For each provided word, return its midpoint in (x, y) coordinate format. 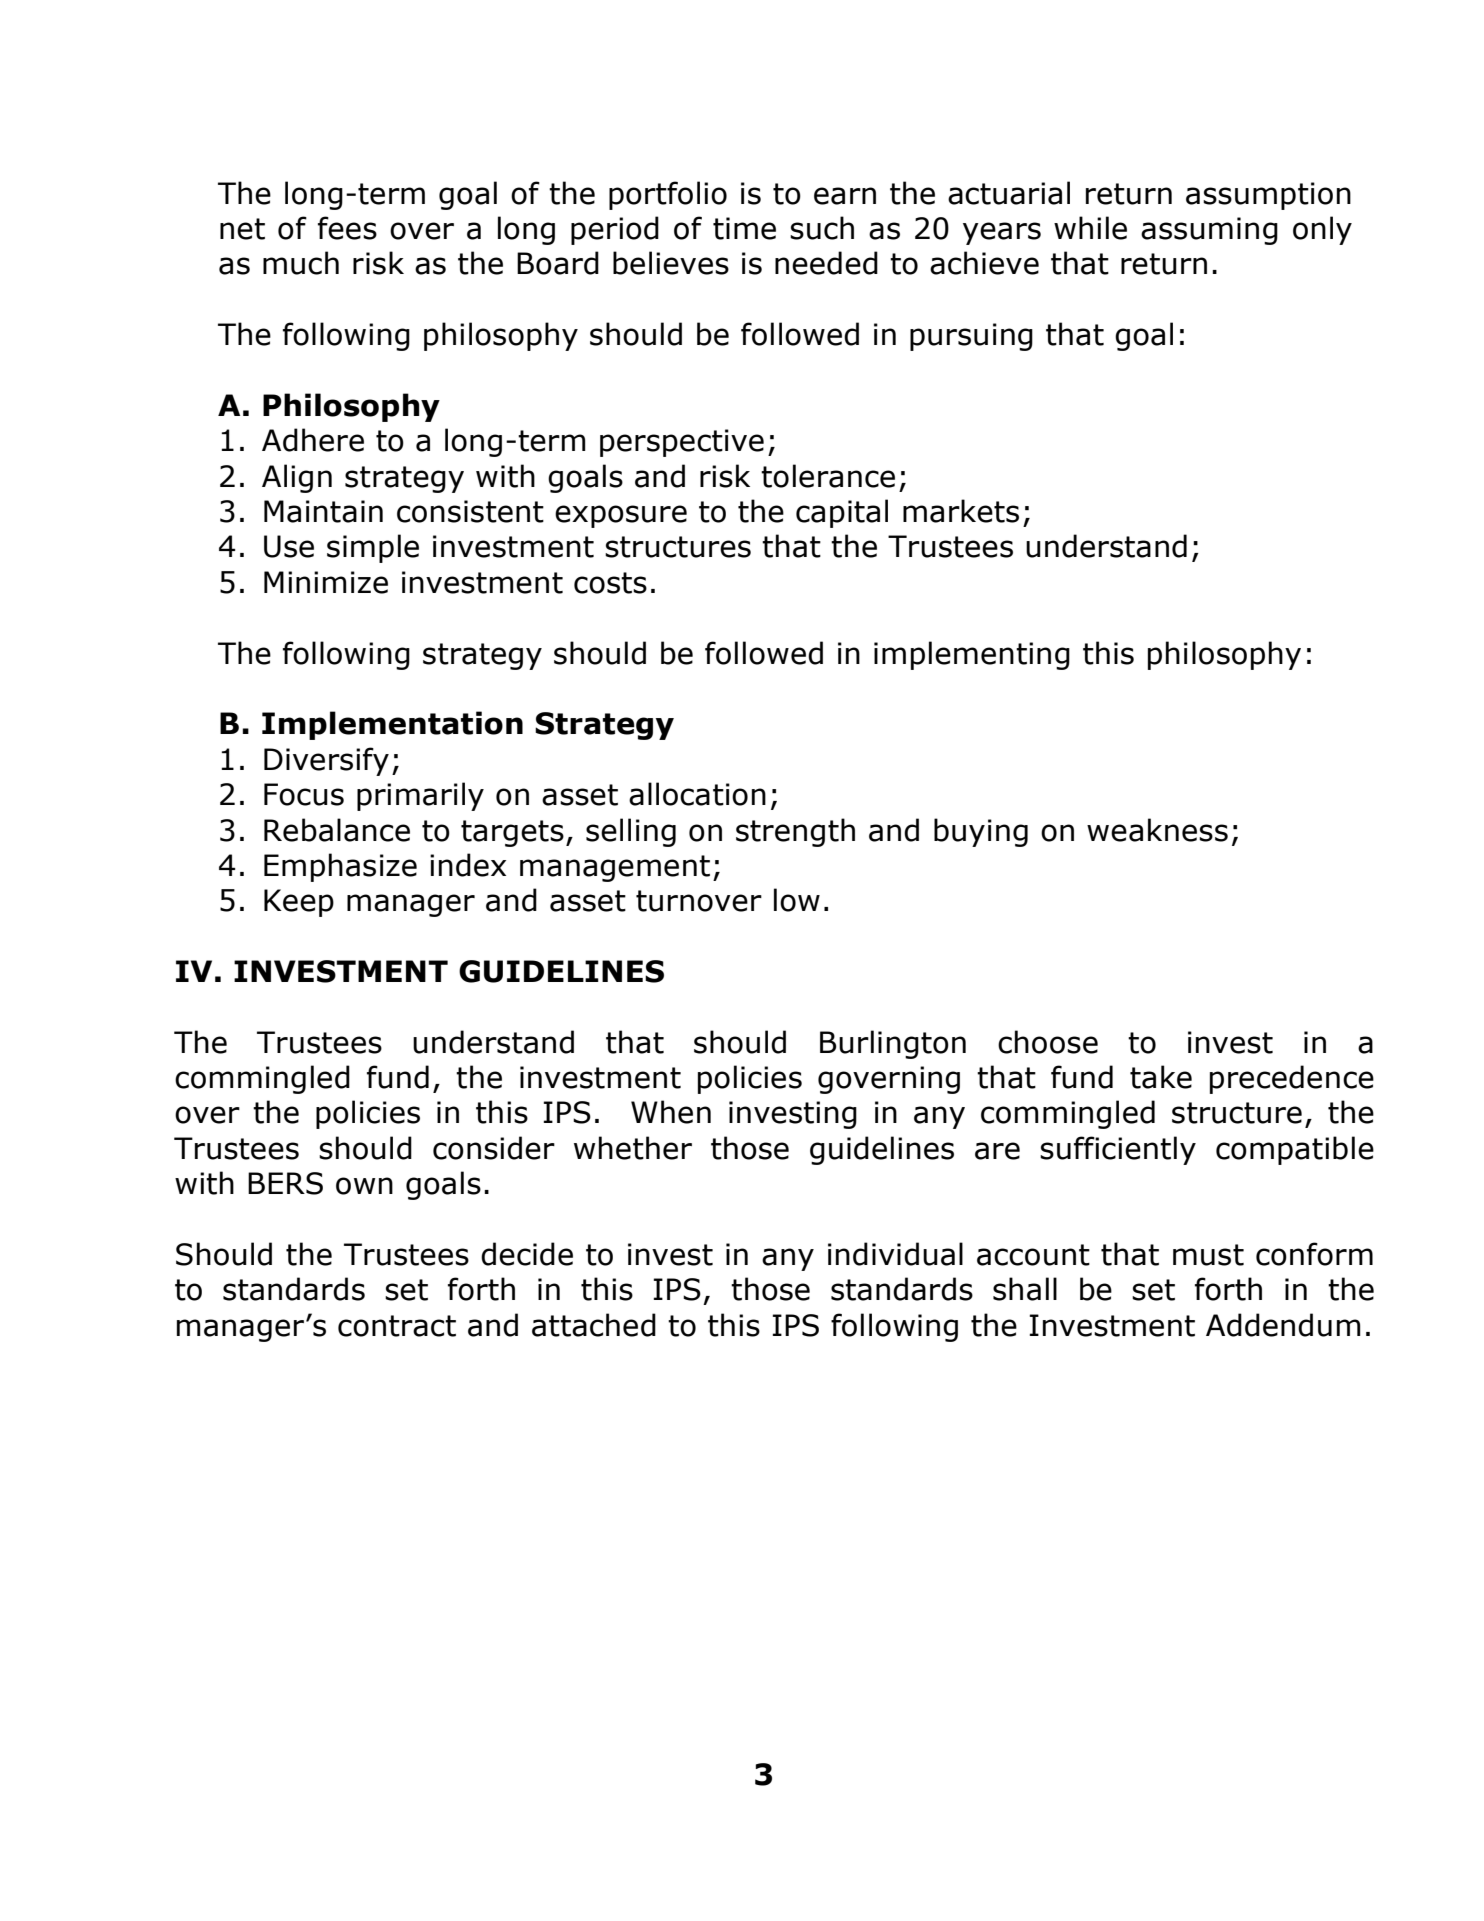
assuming (1209, 231)
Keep (299, 903)
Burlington (893, 1044)
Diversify (326, 761)
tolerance (828, 476)
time (744, 228)
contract (397, 1326)
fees (347, 228)
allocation (697, 794)
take (1161, 1077)
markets (961, 511)
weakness (1157, 830)
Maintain (323, 511)
